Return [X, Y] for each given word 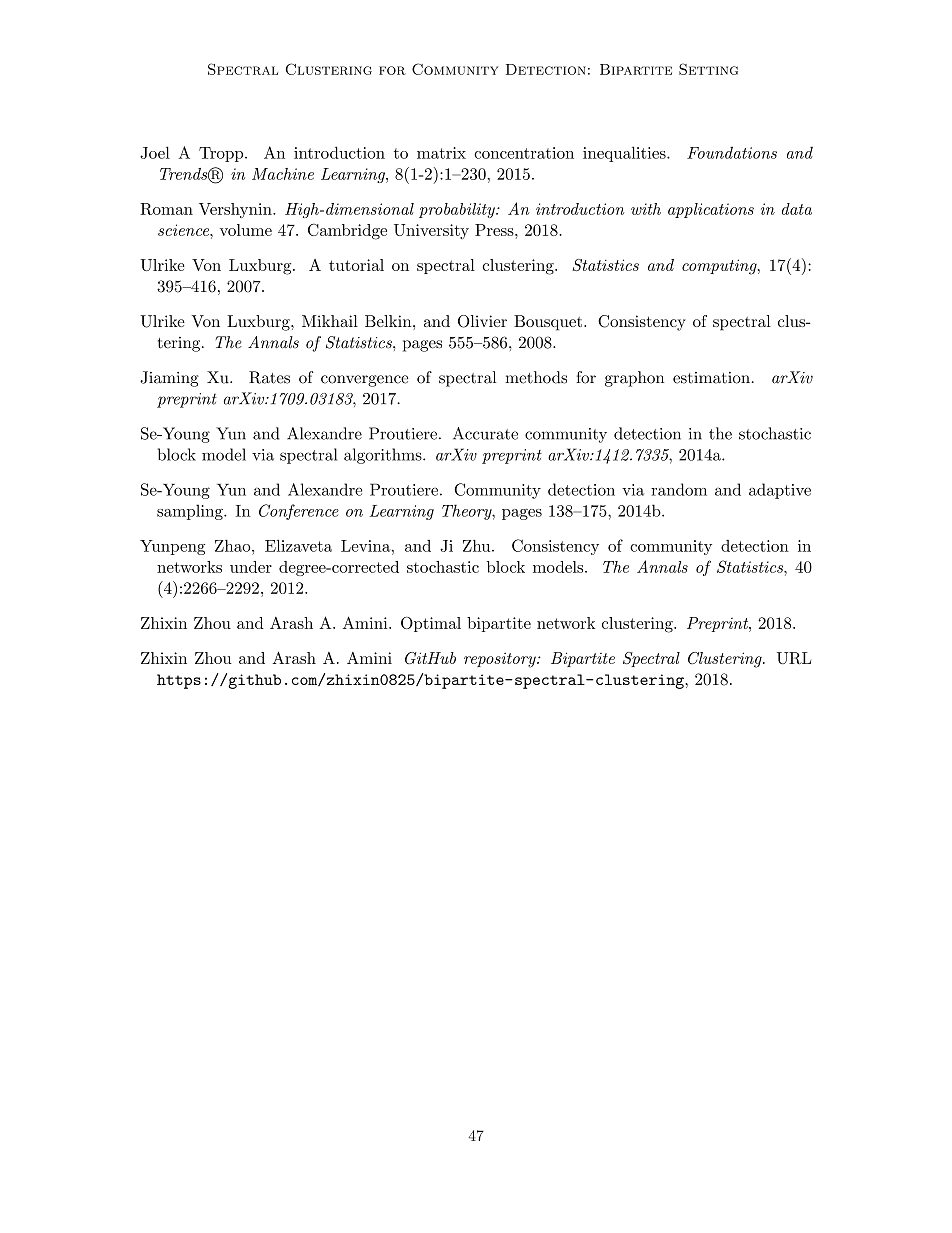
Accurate [485, 433]
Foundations [732, 152]
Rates [269, 377]
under [251, 567]
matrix [441, 153]
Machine [283, 174]
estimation [711, 378]
